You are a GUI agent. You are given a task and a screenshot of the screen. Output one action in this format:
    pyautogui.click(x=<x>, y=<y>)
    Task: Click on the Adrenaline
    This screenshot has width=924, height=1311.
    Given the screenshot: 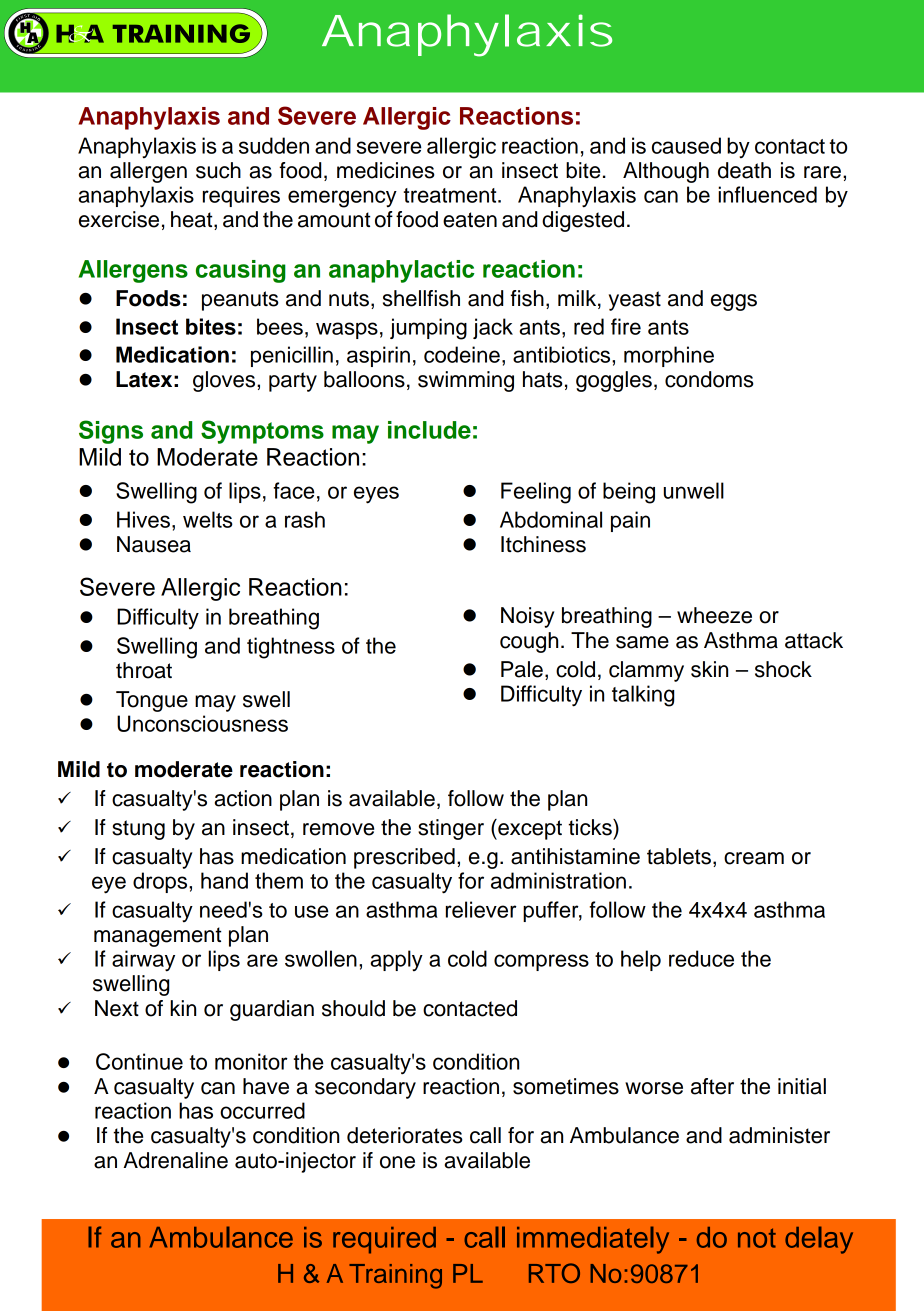 What is the action you would take?
    pyautogui.click(x=175, y=1160)
